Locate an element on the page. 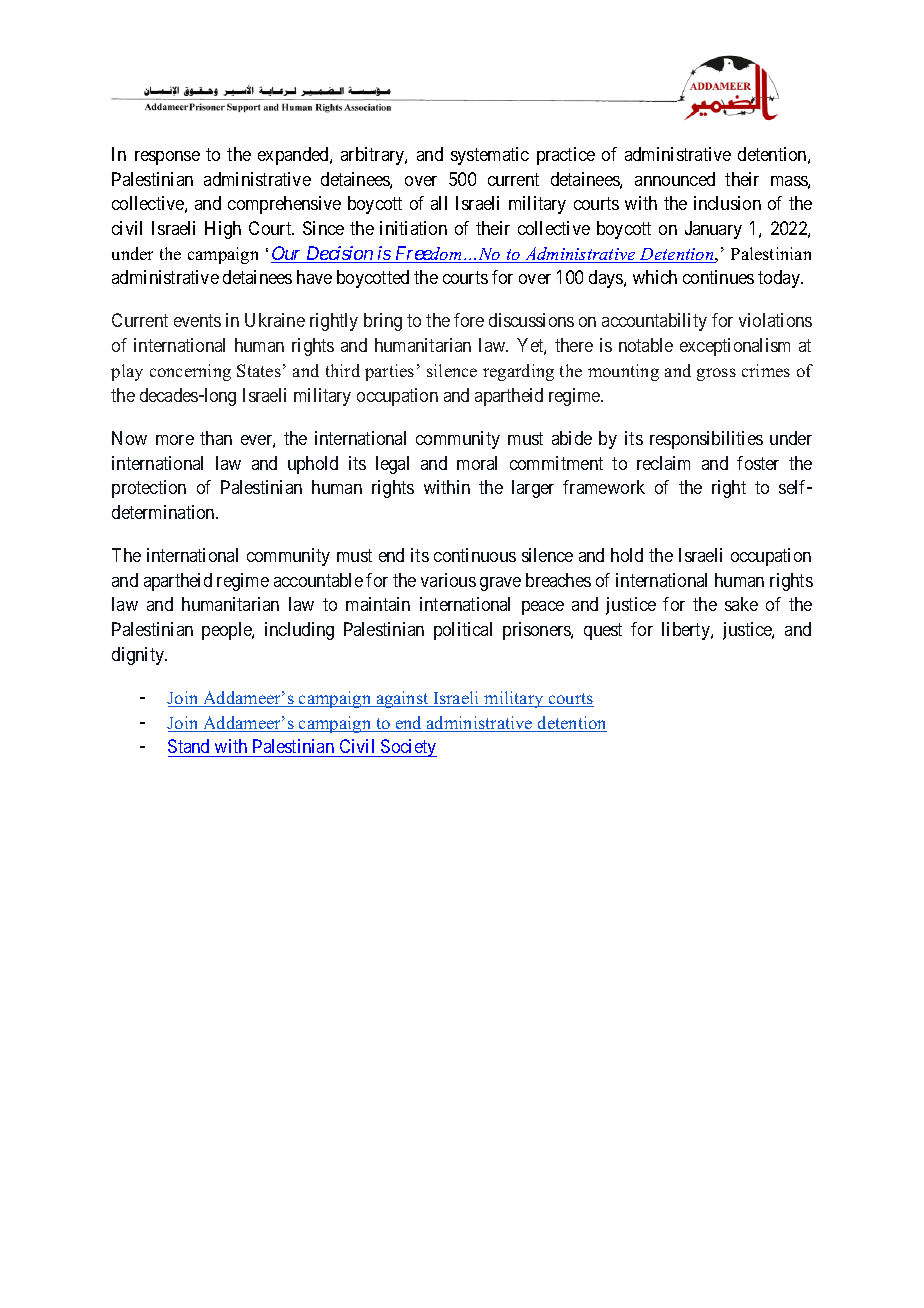 The width and height of the page is (924, 1308). political is located at coordinates (463, 631).
